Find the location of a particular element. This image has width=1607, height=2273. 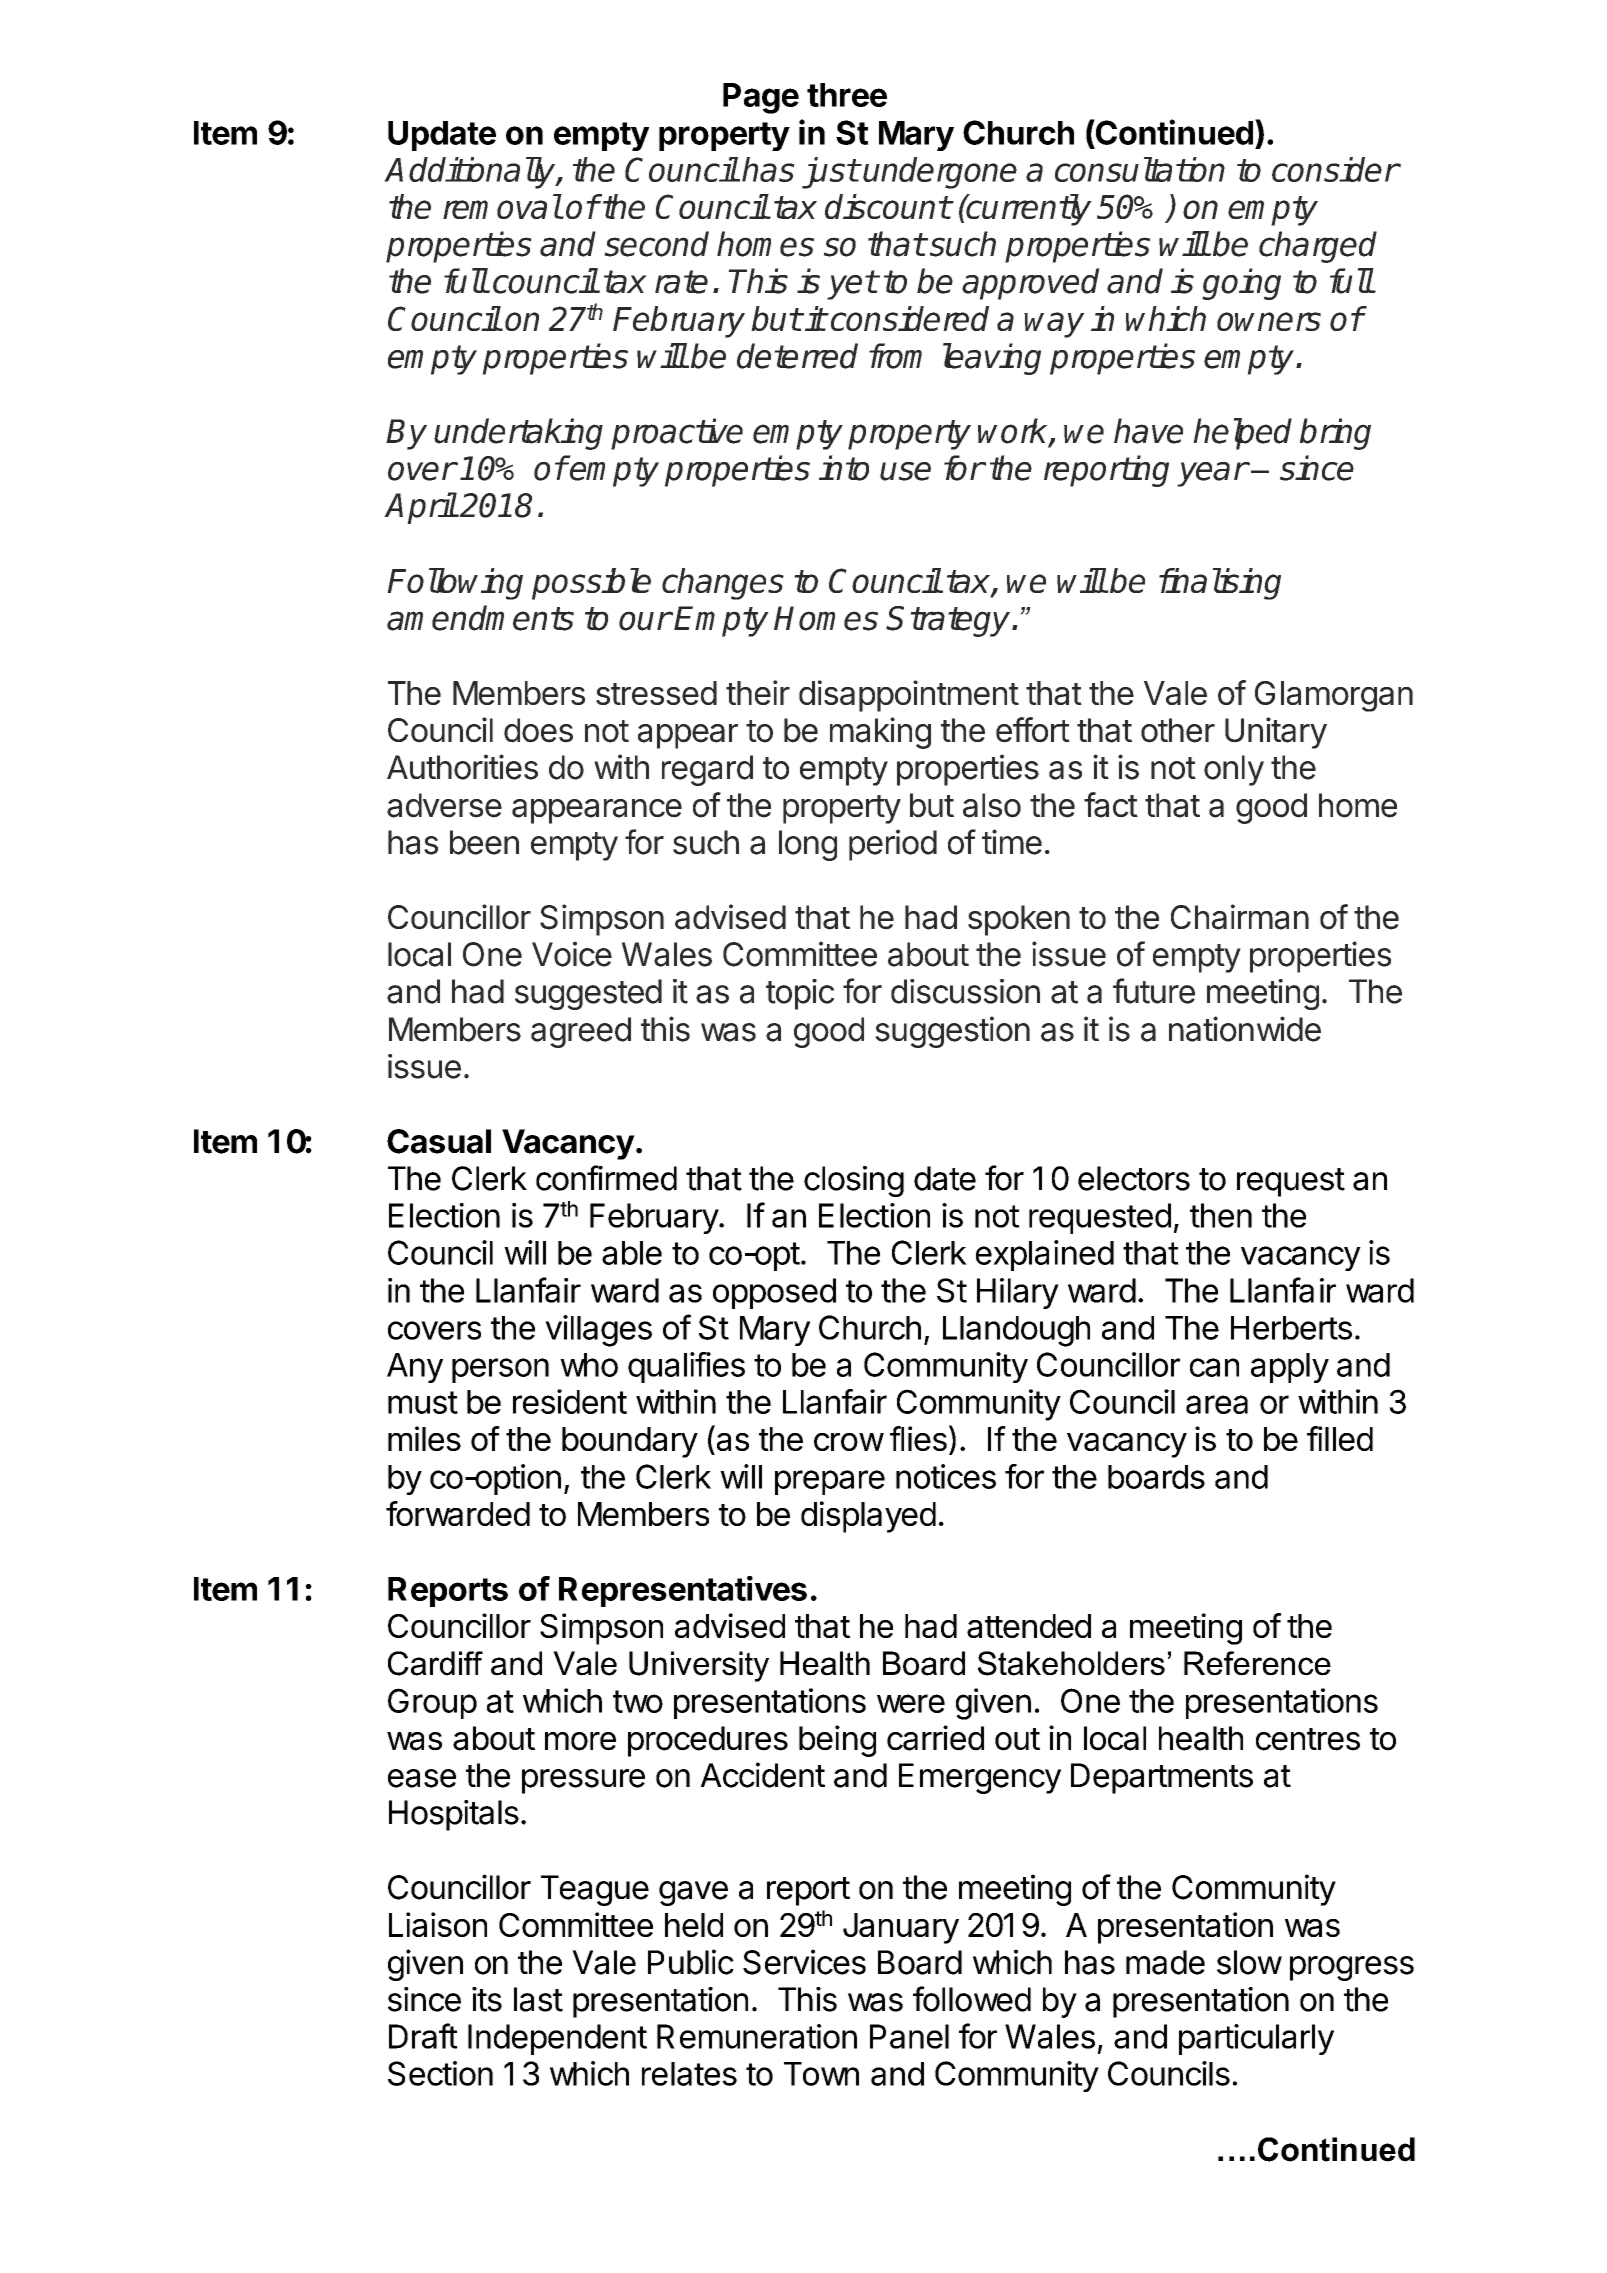

been is located at coordinates (484, 842).
